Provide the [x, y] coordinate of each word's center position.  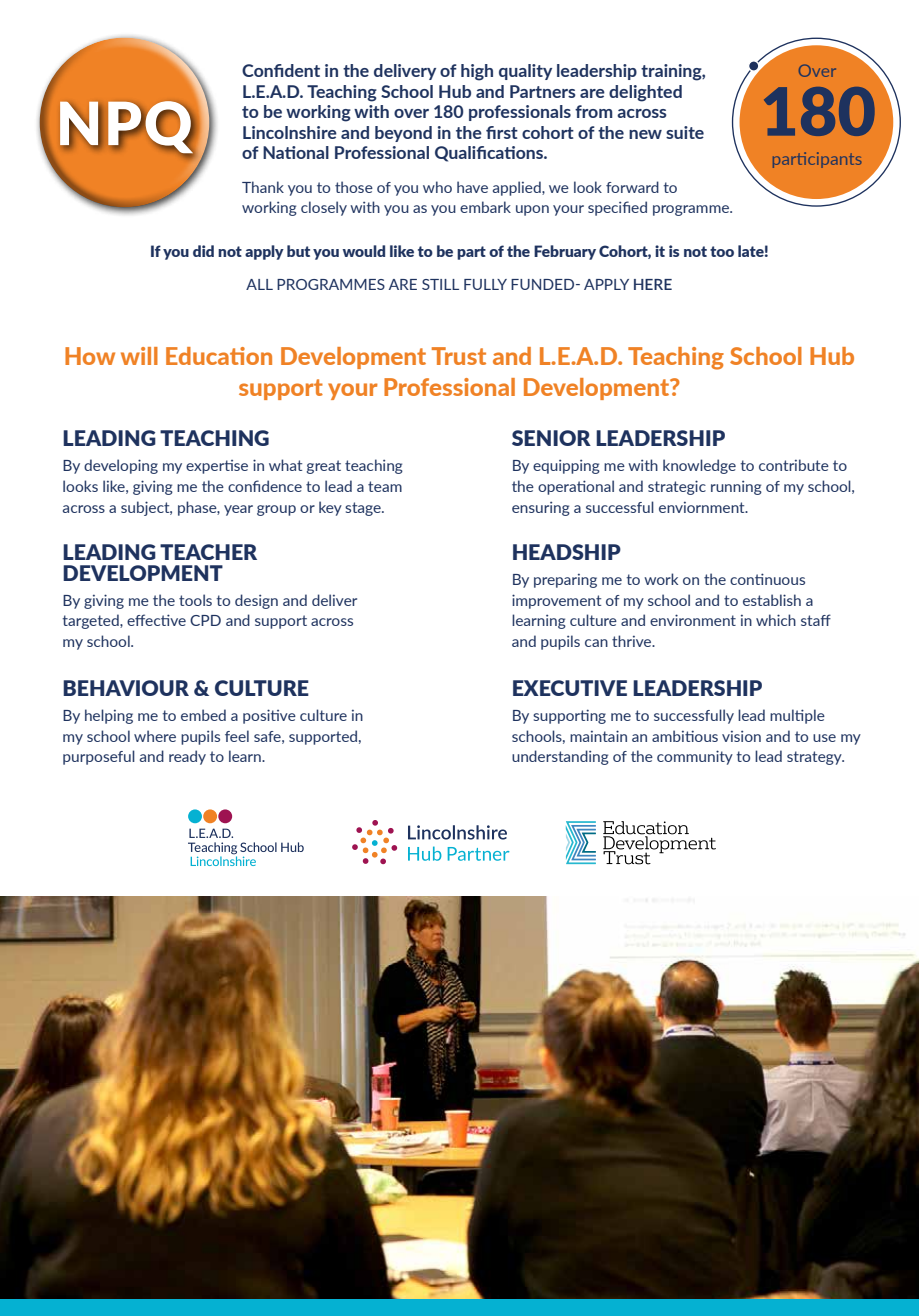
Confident [281, 70]
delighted [645, 93]
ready [187, 757]
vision [741, 736]
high [477, 72]
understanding [560, 757]
